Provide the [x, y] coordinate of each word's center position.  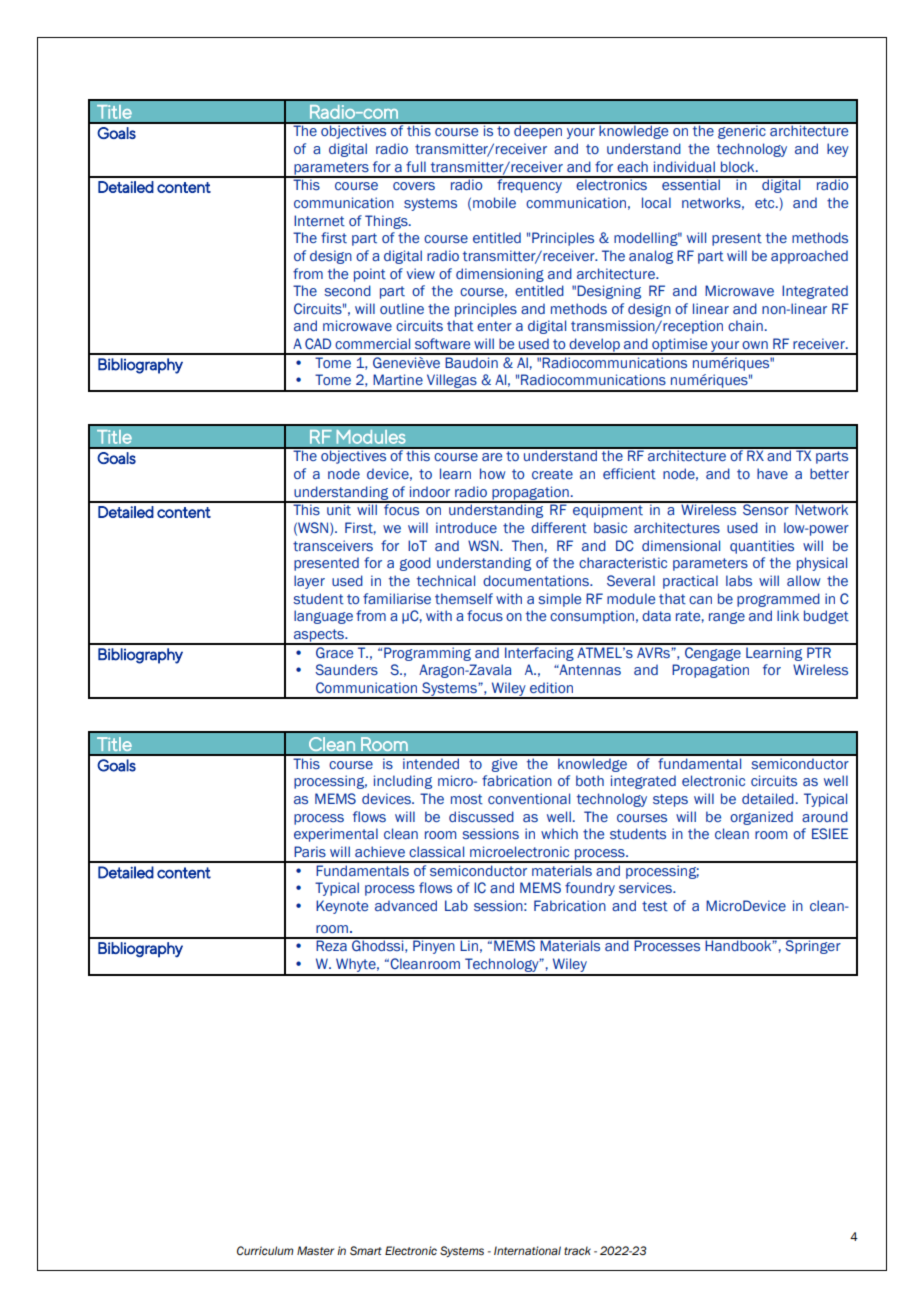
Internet [319, 221]
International [527, 1250]
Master [315, 1250]
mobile [494, 202]
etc [766, 203]
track [577, 1250]
